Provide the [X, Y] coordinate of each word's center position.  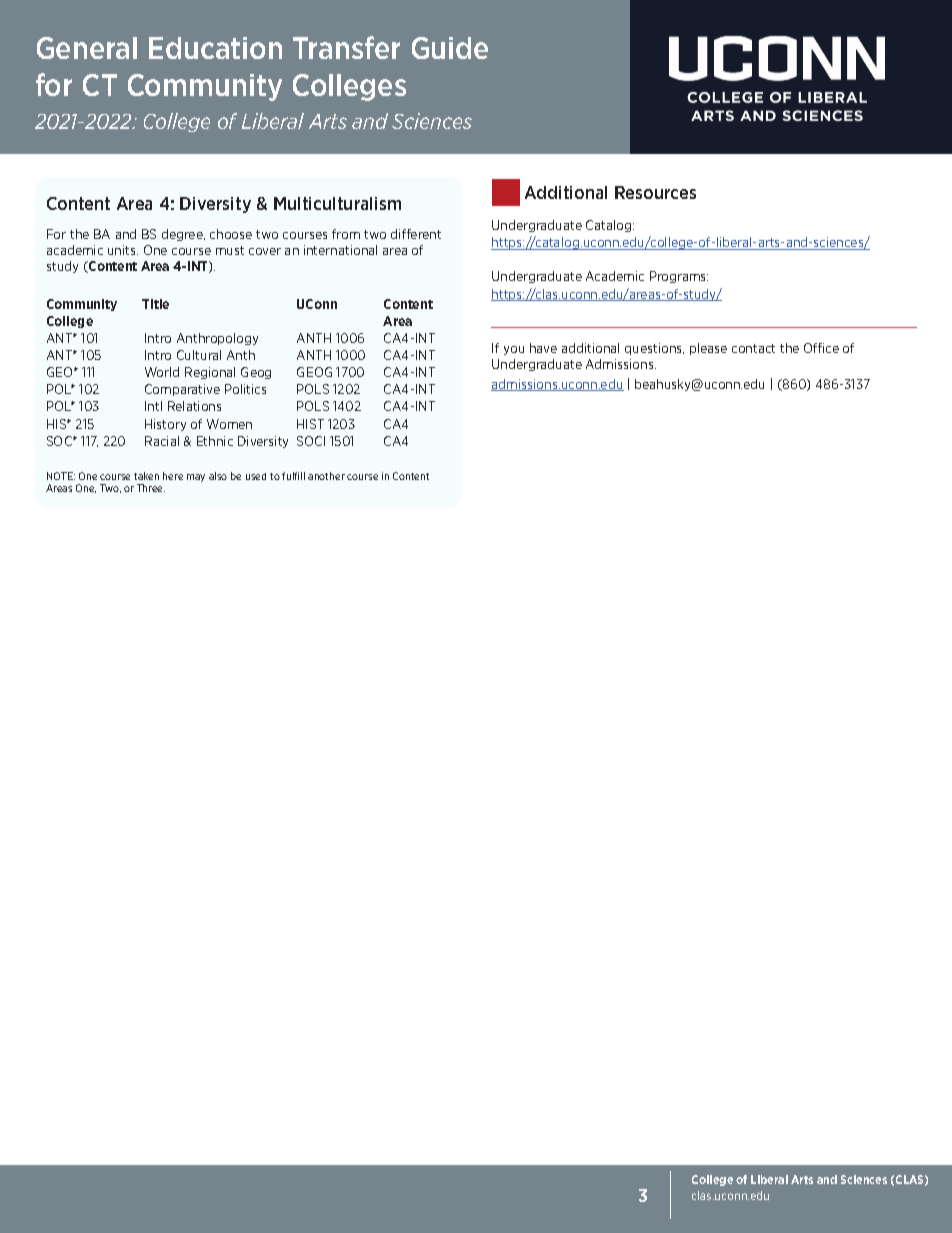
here [173, 476]
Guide [450, 48]
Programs [679, 277]
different [416, 234]
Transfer [346, 47]
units [123, 250]
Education [215, 48]
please [708, 349]
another [326, 476]
